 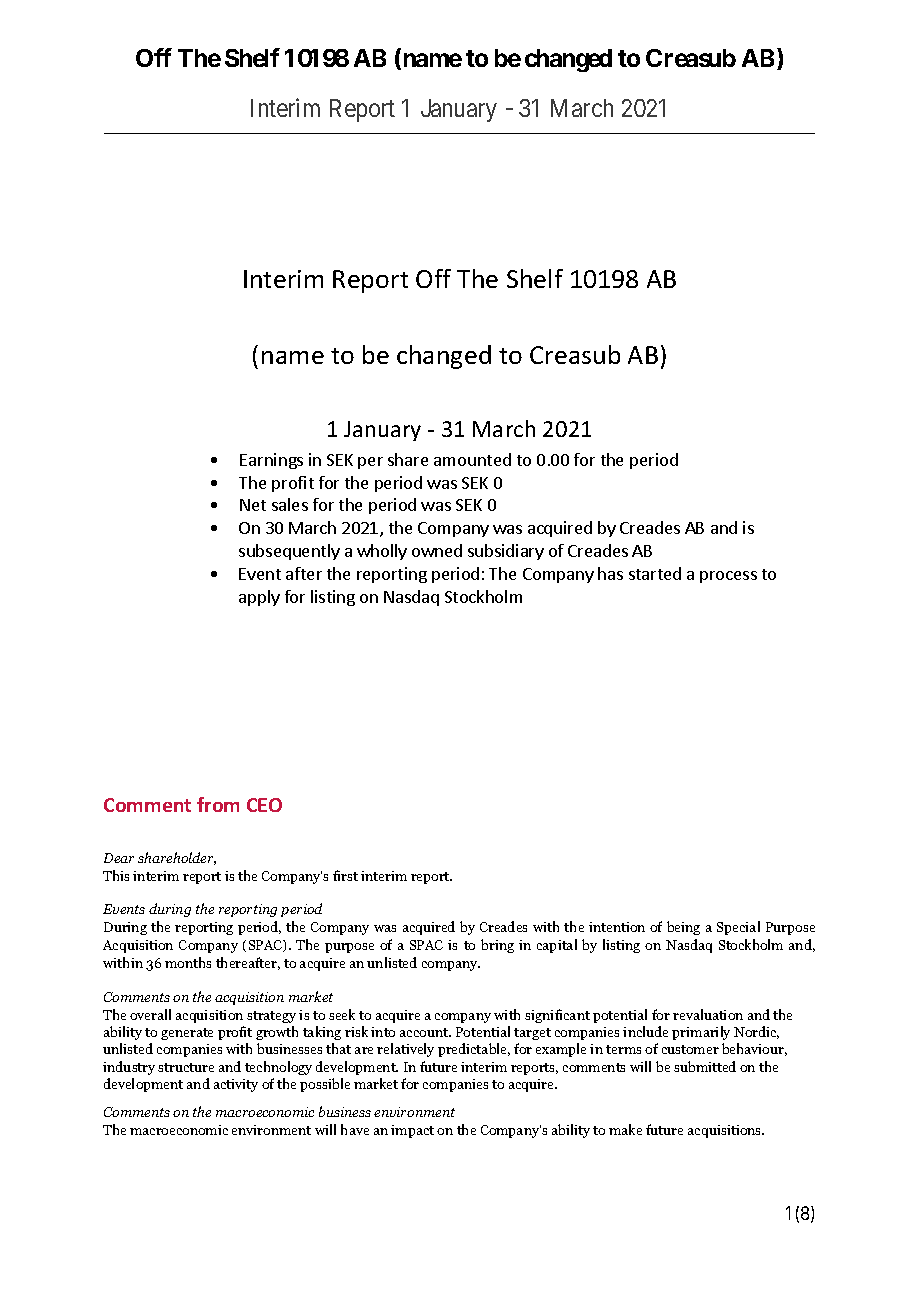 What do you see at coordinates (253, 505) in the screenshot?
I see `Net` at bounding box center [253, 505].
